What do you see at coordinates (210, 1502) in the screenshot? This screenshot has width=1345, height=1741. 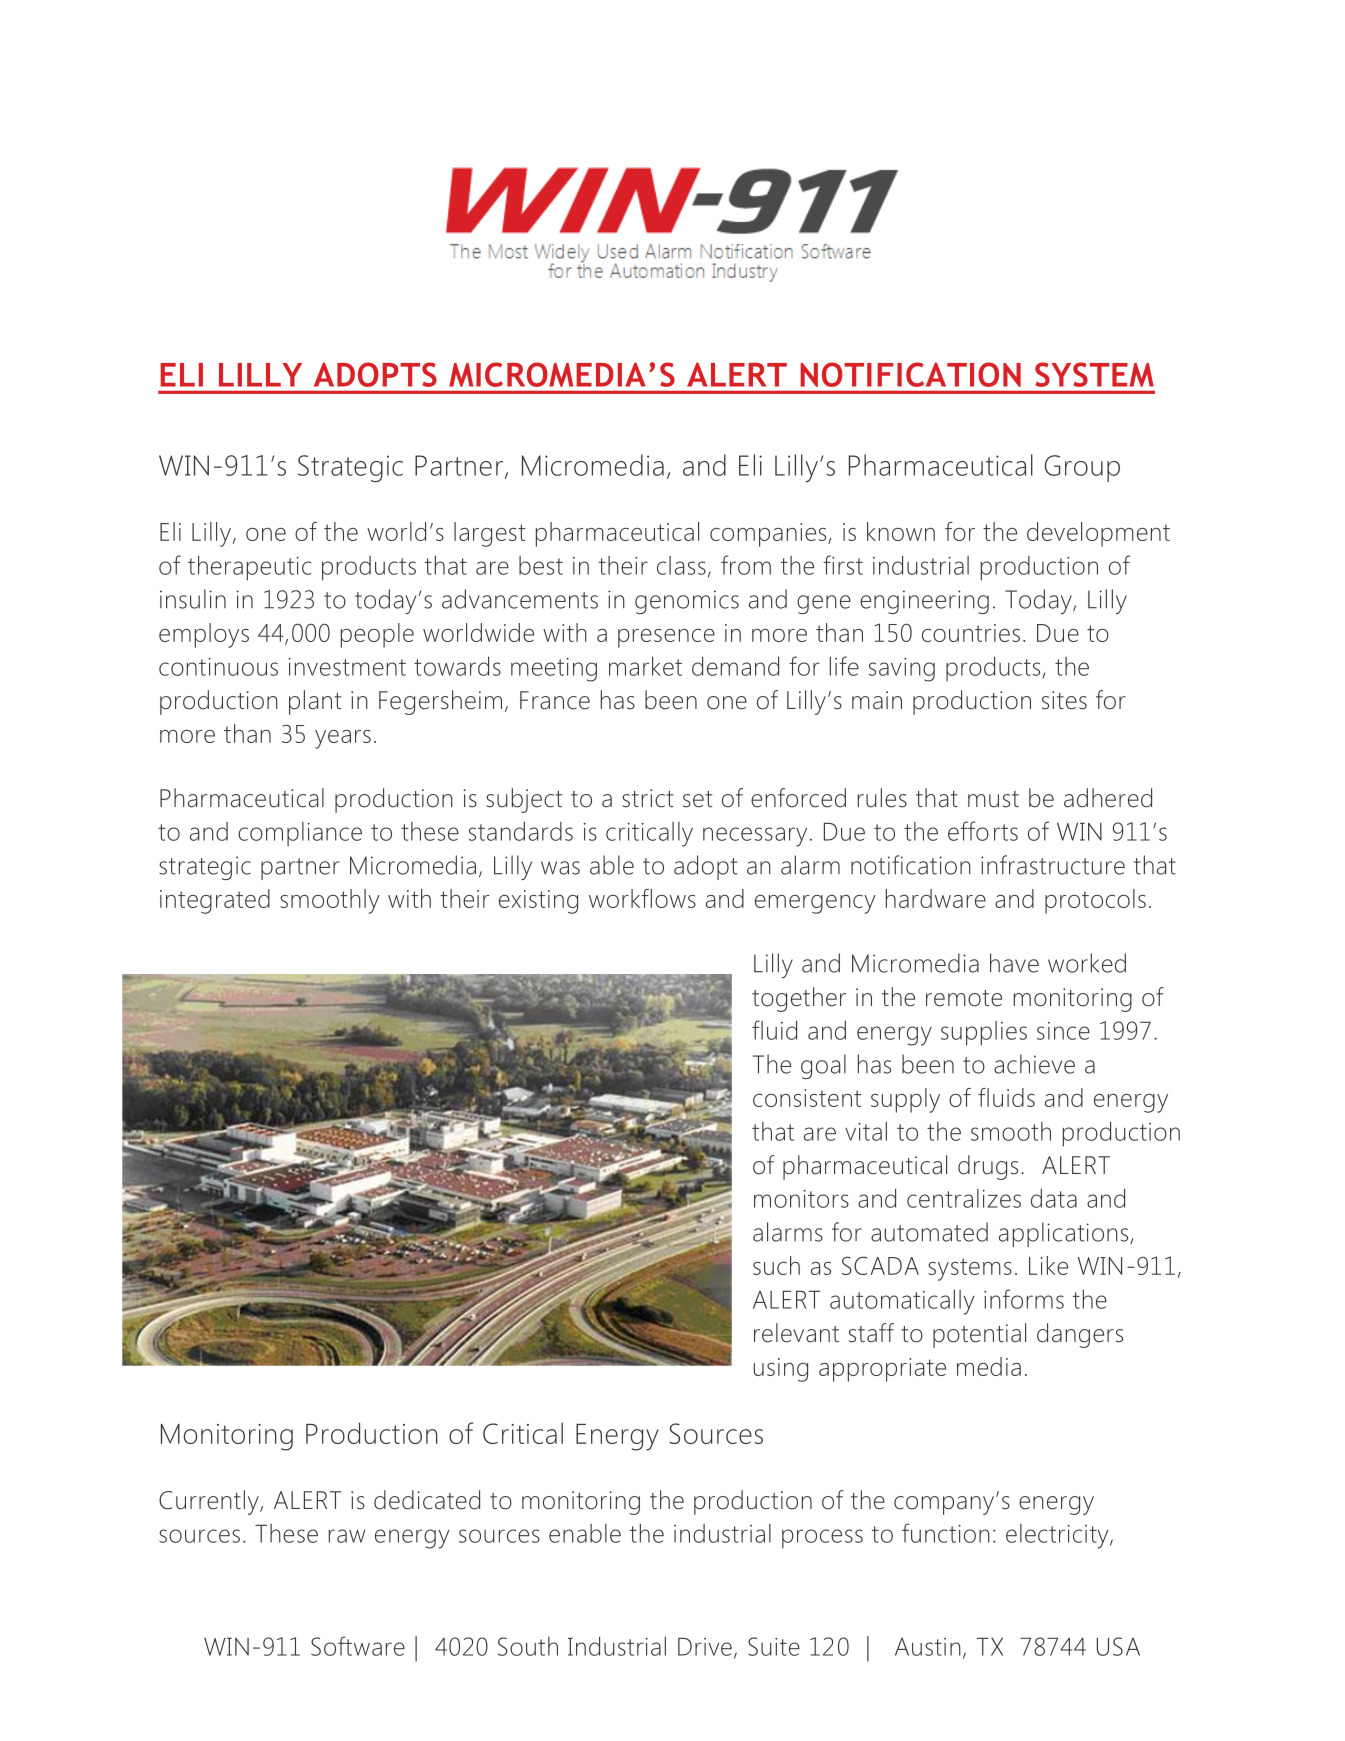 I see `Currently` at bounding box center [210, 1502].
